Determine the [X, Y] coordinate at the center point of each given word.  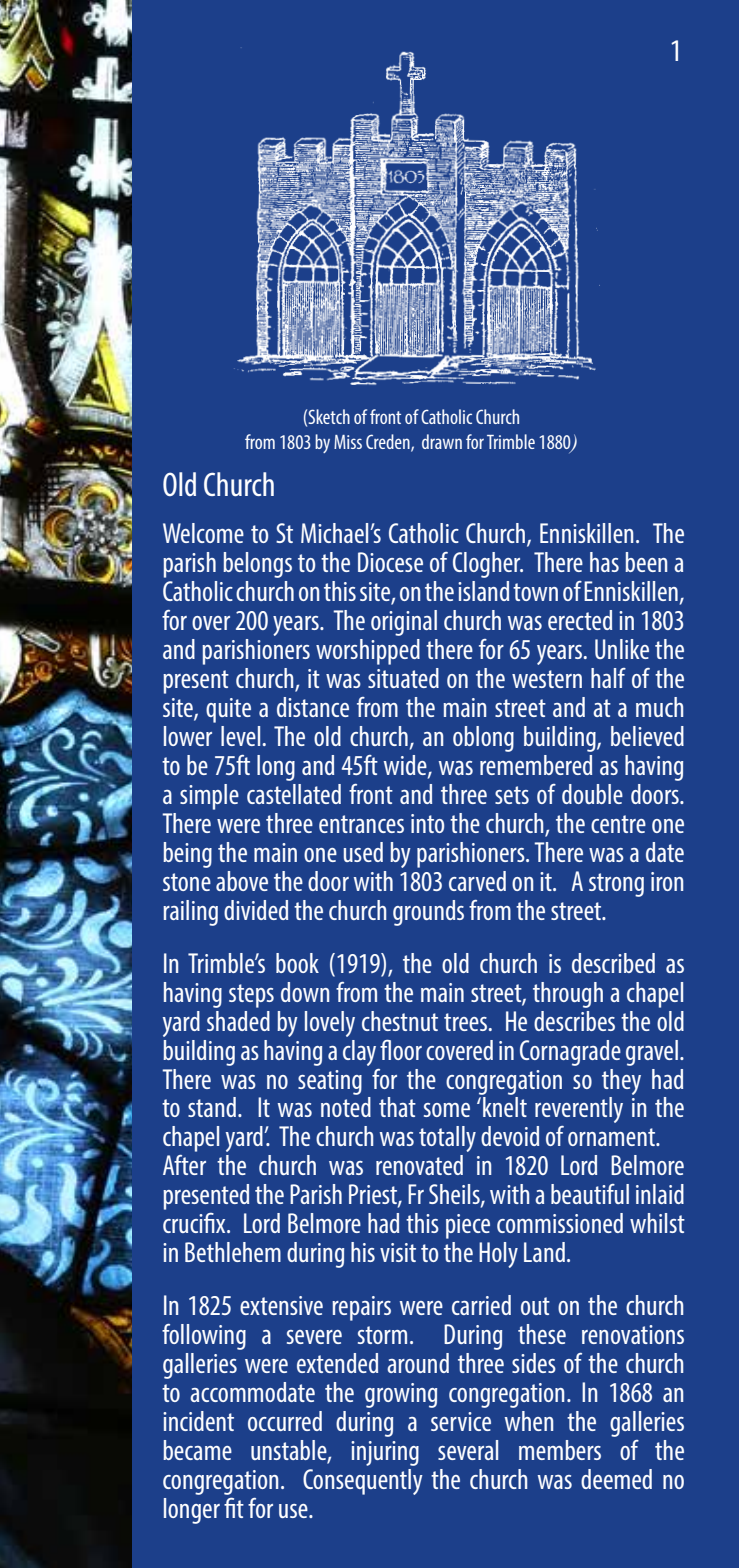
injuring [385, 1453]
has [604, 562]
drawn [442, 441]
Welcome [203, 533]
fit [234, 1507]
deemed [616, 1479]
